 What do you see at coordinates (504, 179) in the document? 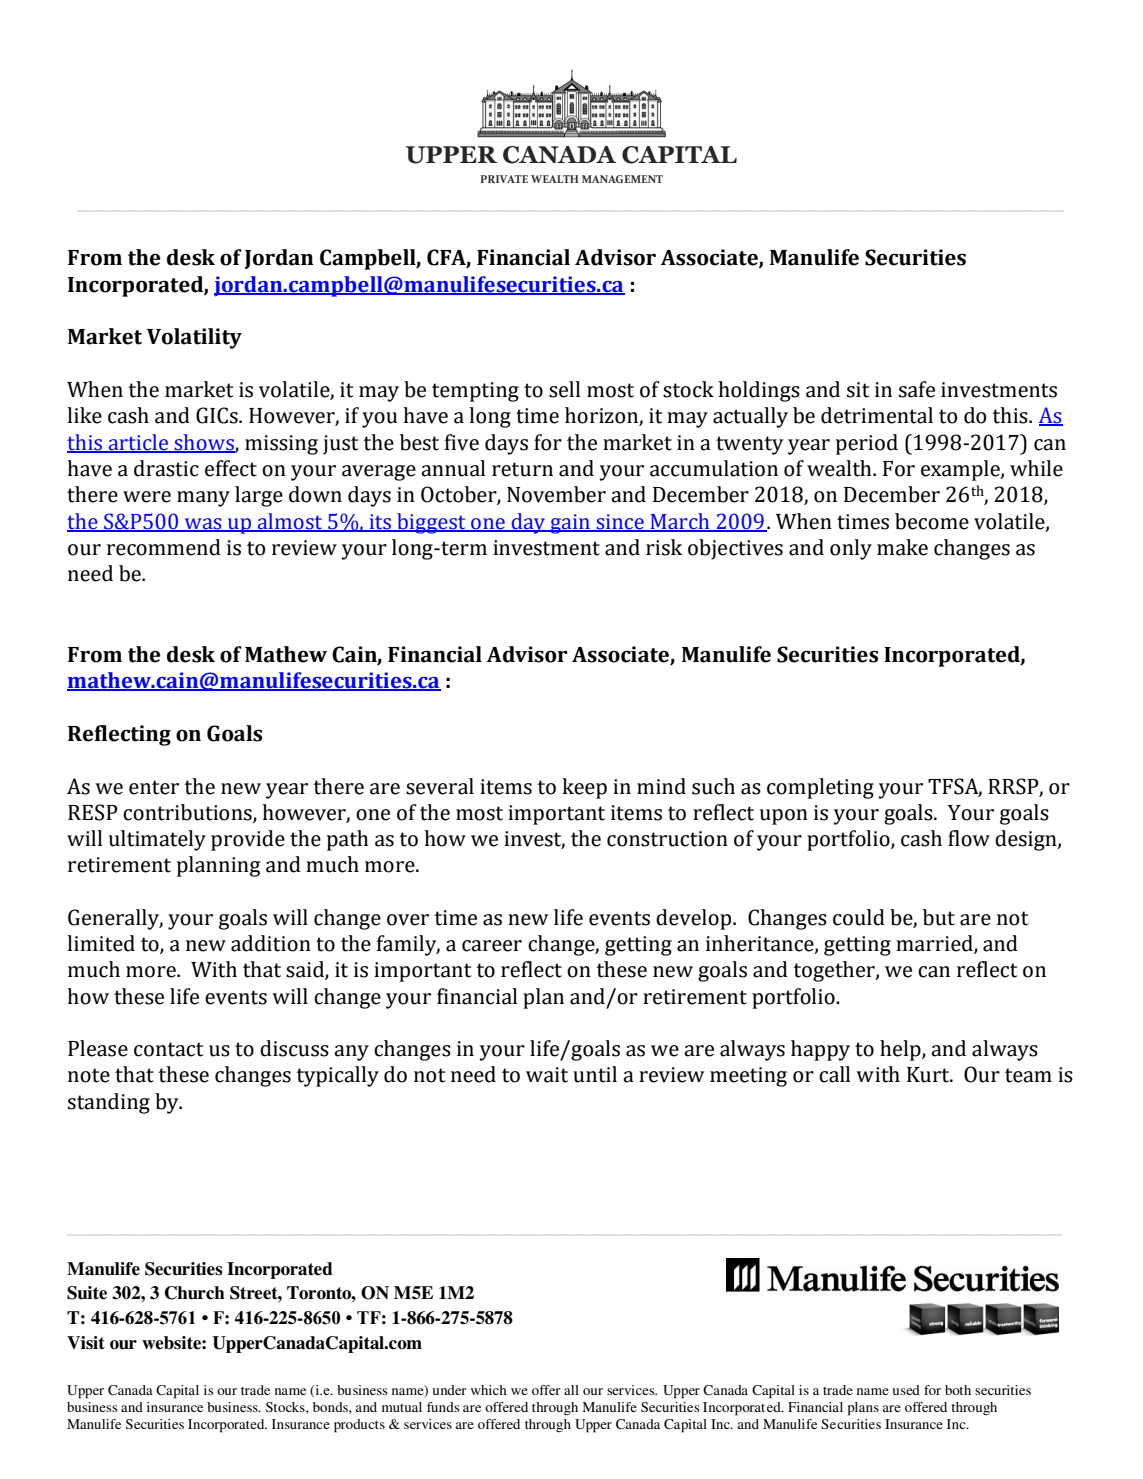
I see `PRIVATE` at bounding box center [504, 179].
